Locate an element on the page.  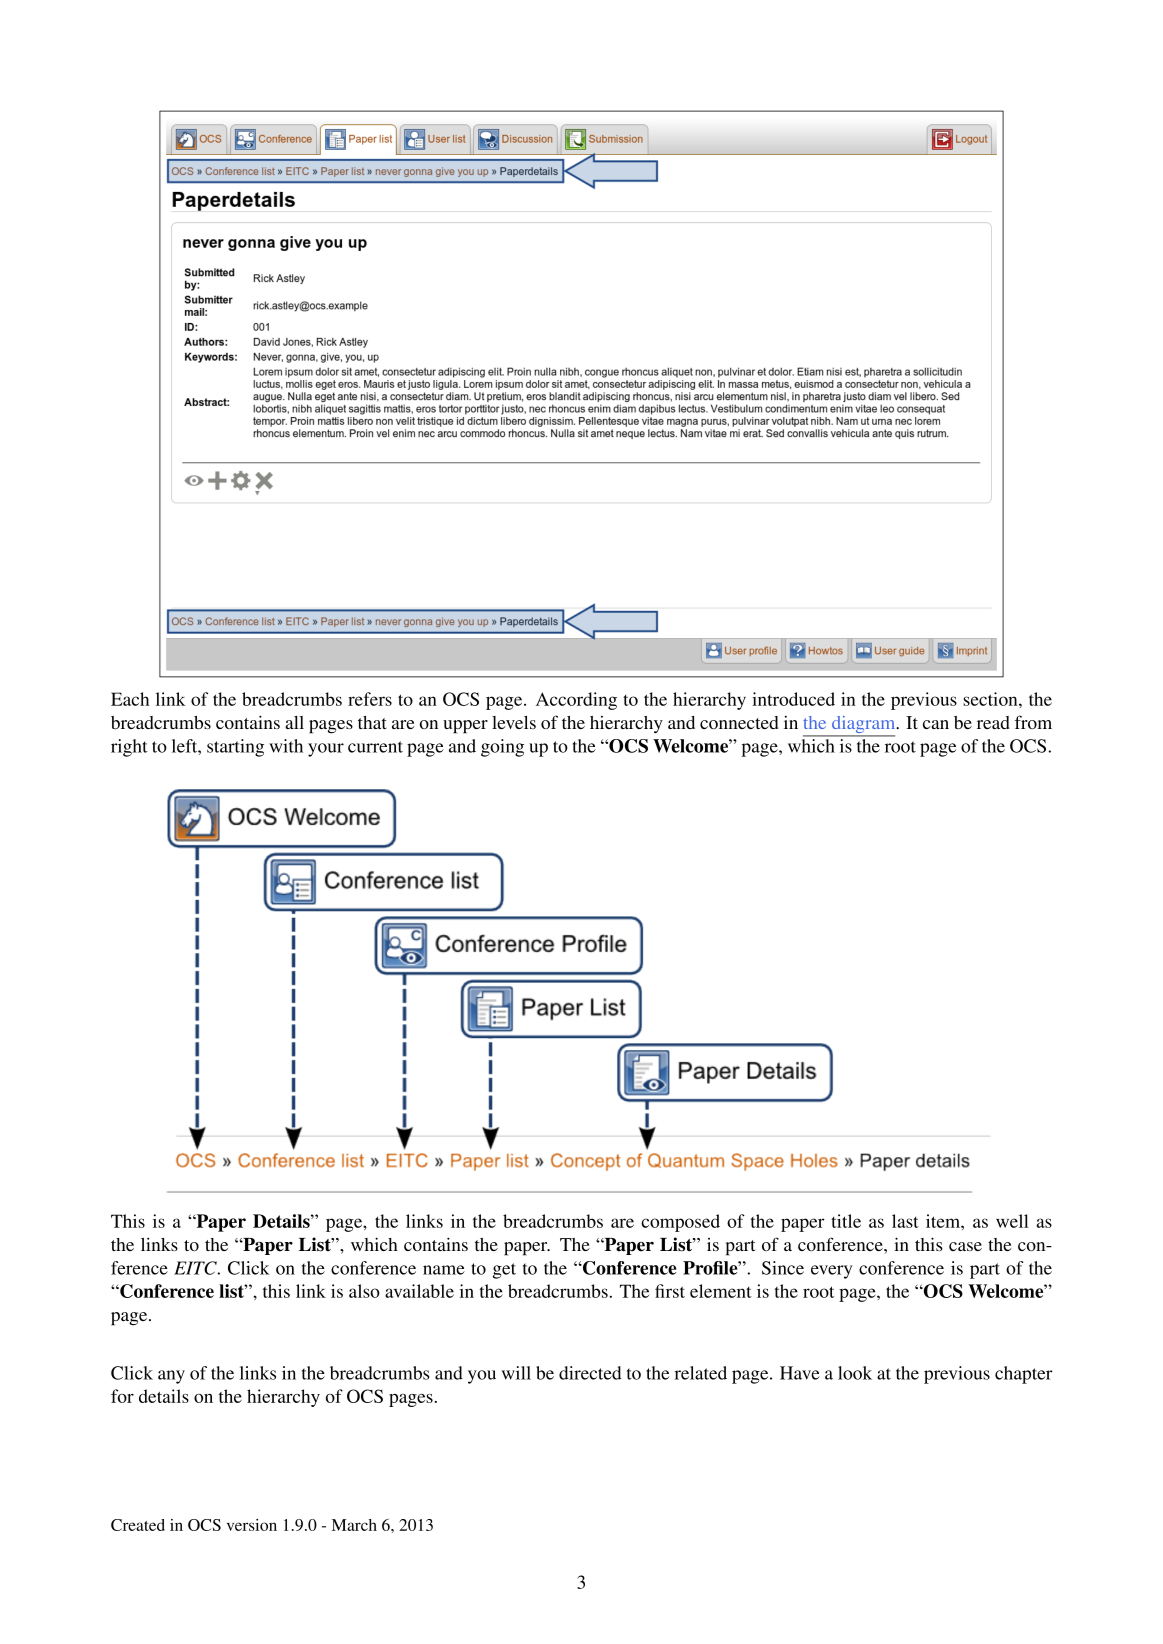
starting is located at coordinates (235, 748).
